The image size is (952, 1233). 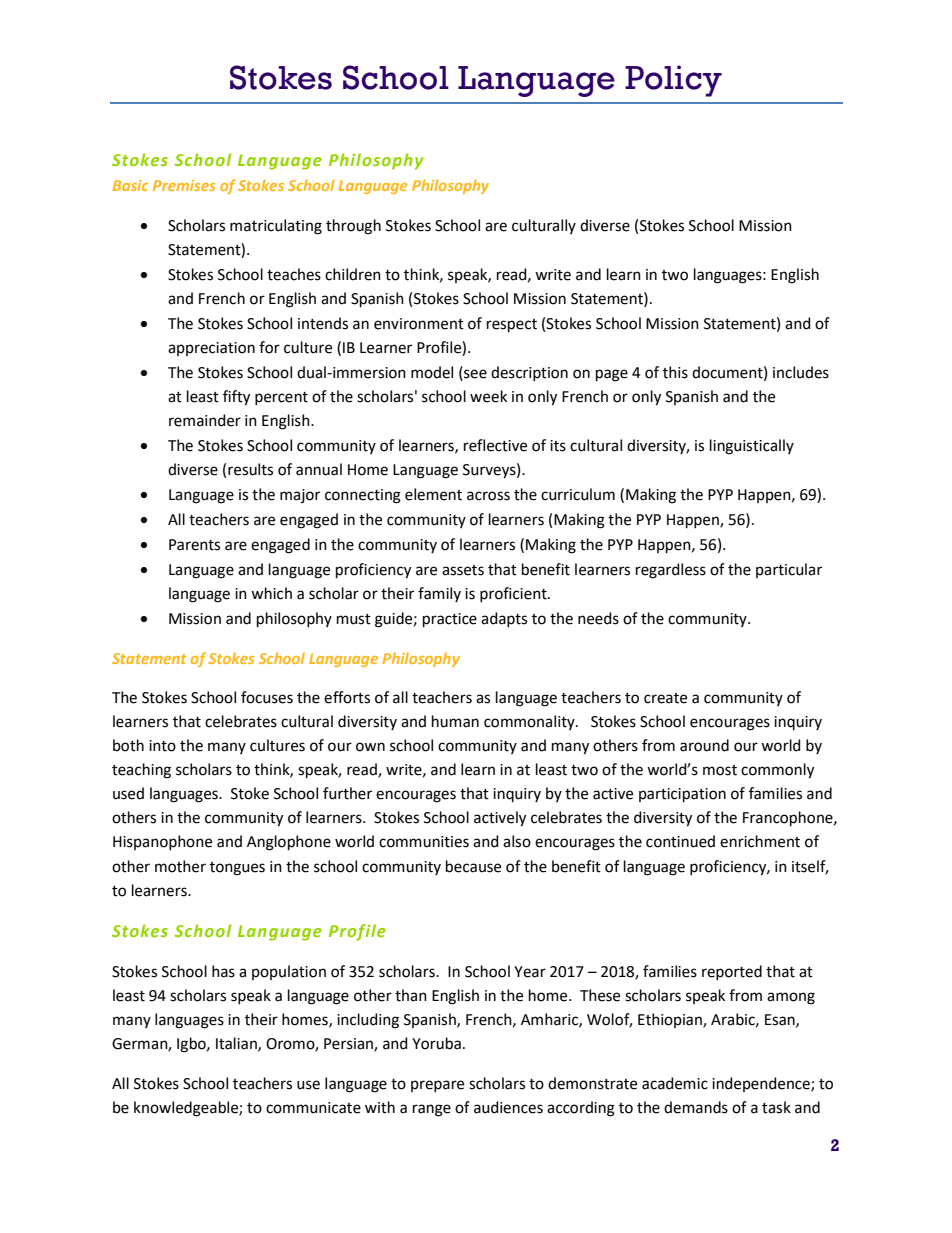 I want to click on Policy, so click(x=673, y=81).
